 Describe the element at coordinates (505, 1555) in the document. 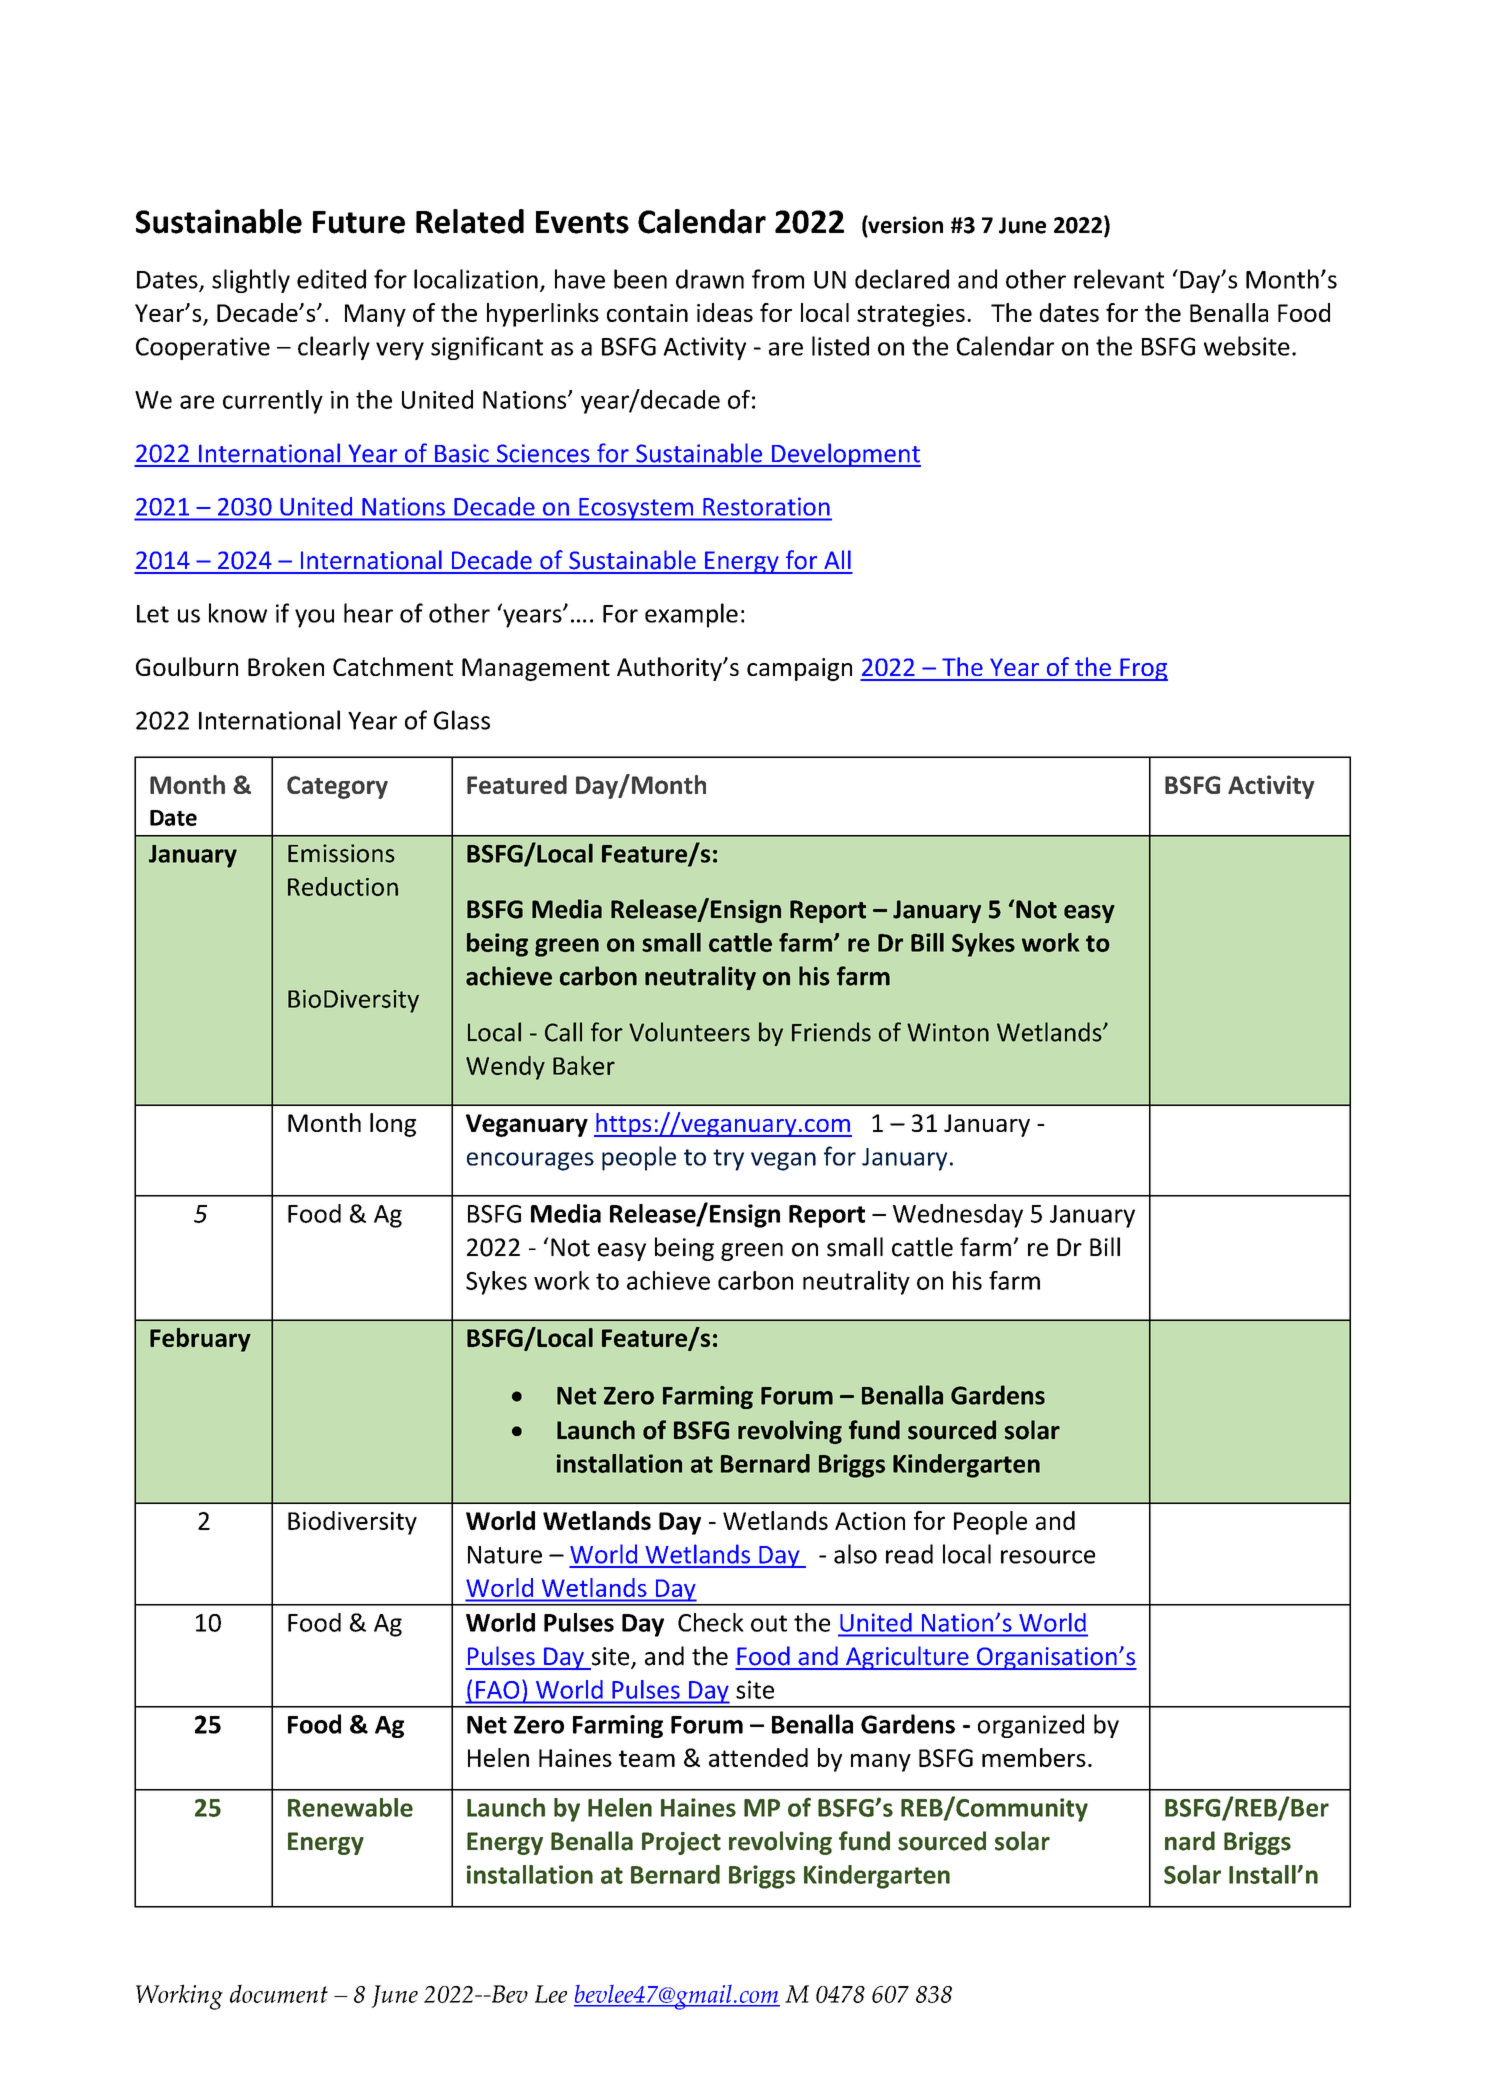

I see `Nature` at that location.
